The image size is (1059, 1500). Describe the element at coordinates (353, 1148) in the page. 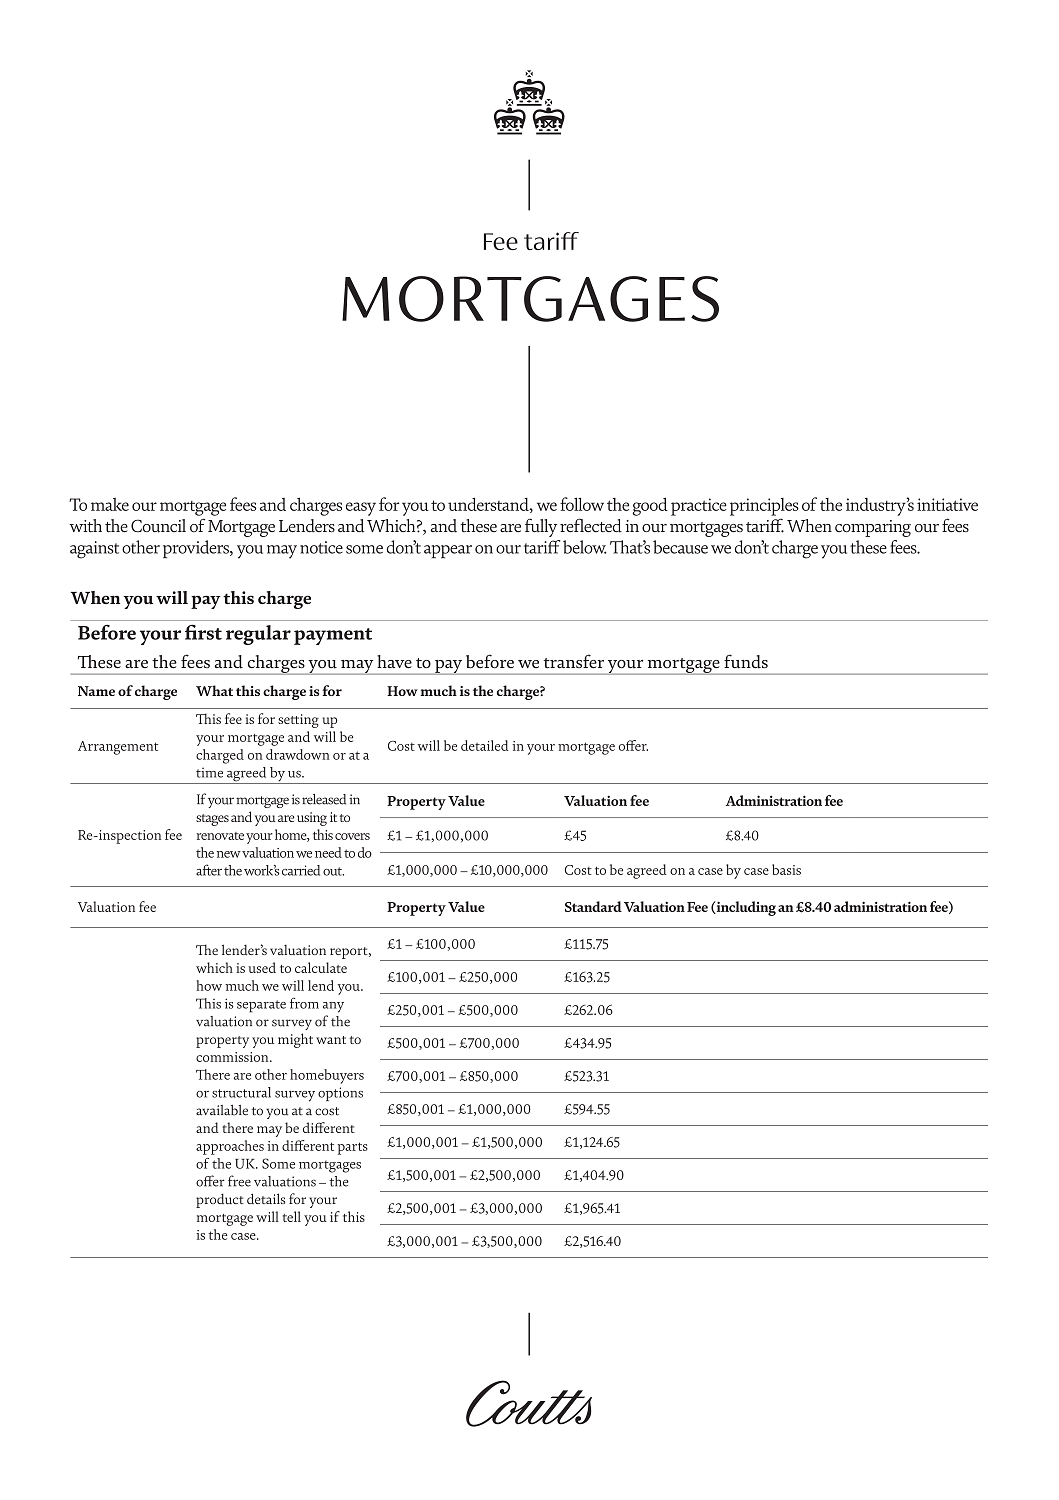

I see `parts` at that location.
